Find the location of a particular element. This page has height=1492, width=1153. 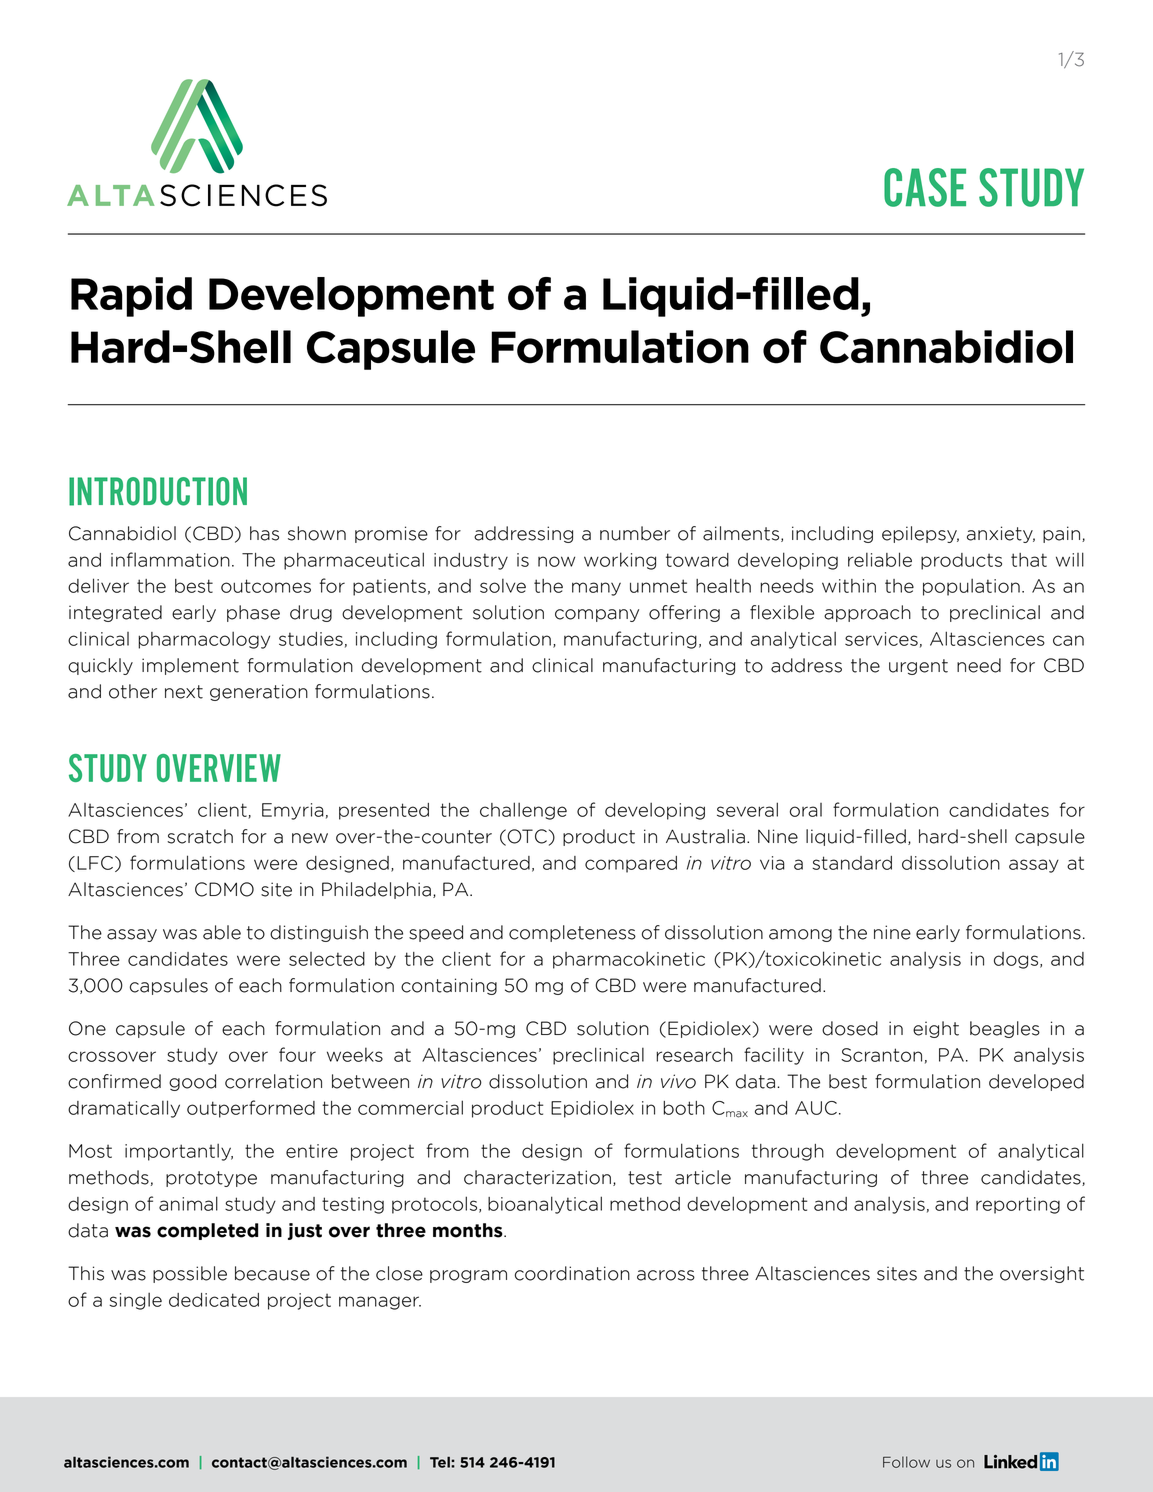

developed is located at coordinates (1036, 1082).
